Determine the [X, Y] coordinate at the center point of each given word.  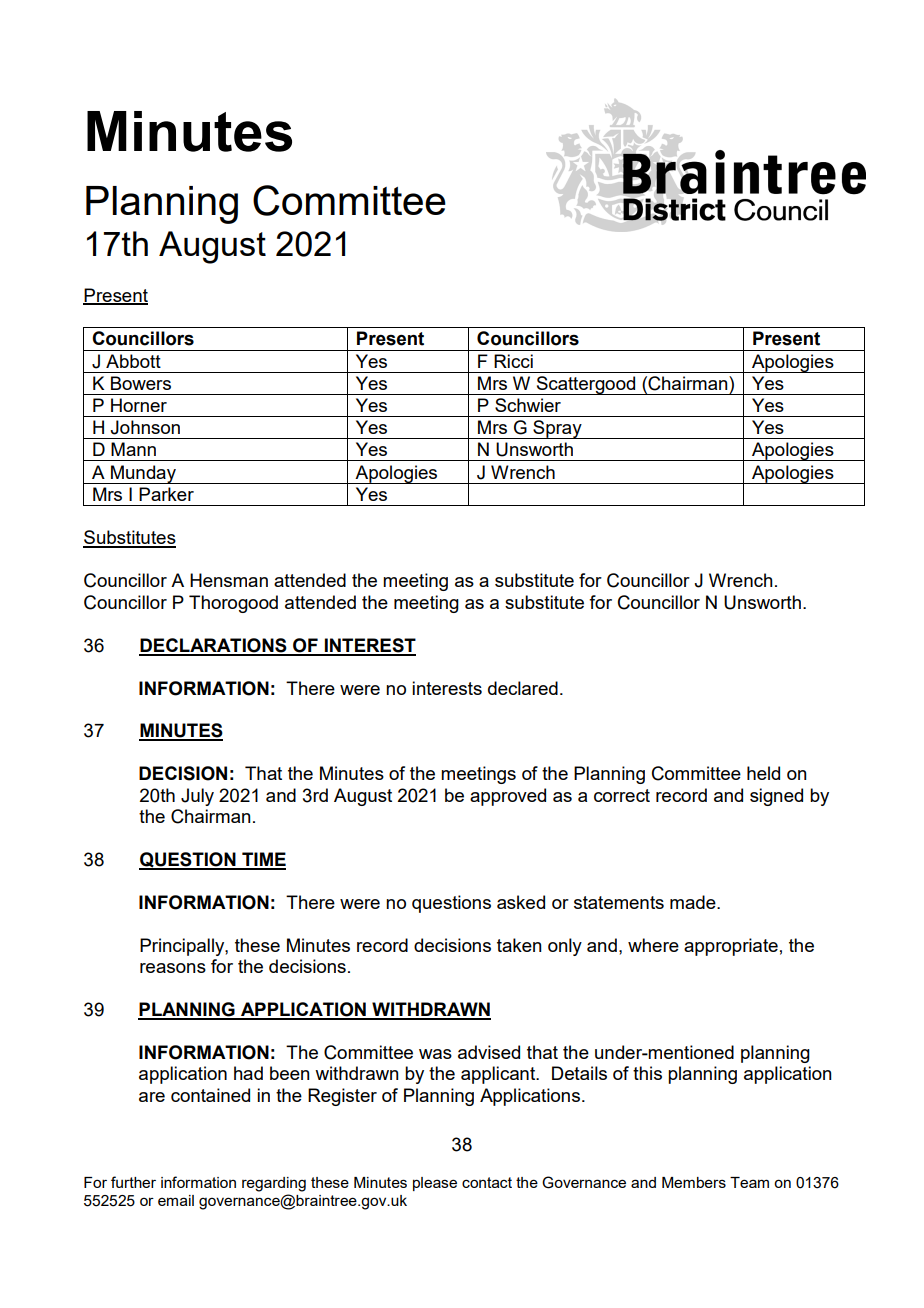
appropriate [731, 947]
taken [519, 945]
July [197, 797]
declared [523, 688]
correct [622, 795]
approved [508, 797]
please [435, 1184]
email [176, 1200]
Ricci [513, 361]
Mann [133, 449]
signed [776, 797]
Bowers [141, 383]
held [763, 773]
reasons [173, 968]
